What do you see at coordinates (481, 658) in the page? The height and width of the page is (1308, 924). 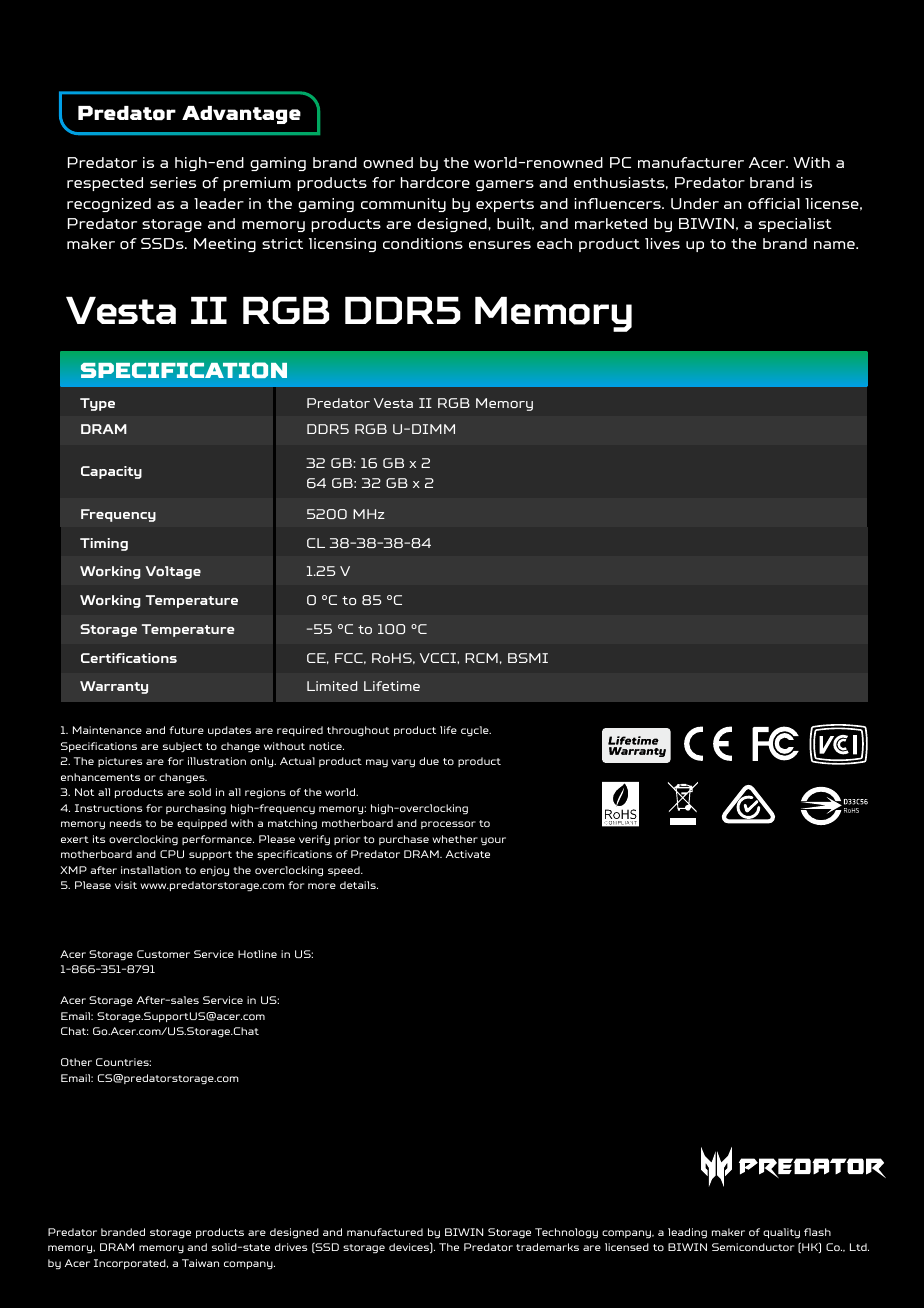 I see `RCM` at bounding box center [481, 658].
